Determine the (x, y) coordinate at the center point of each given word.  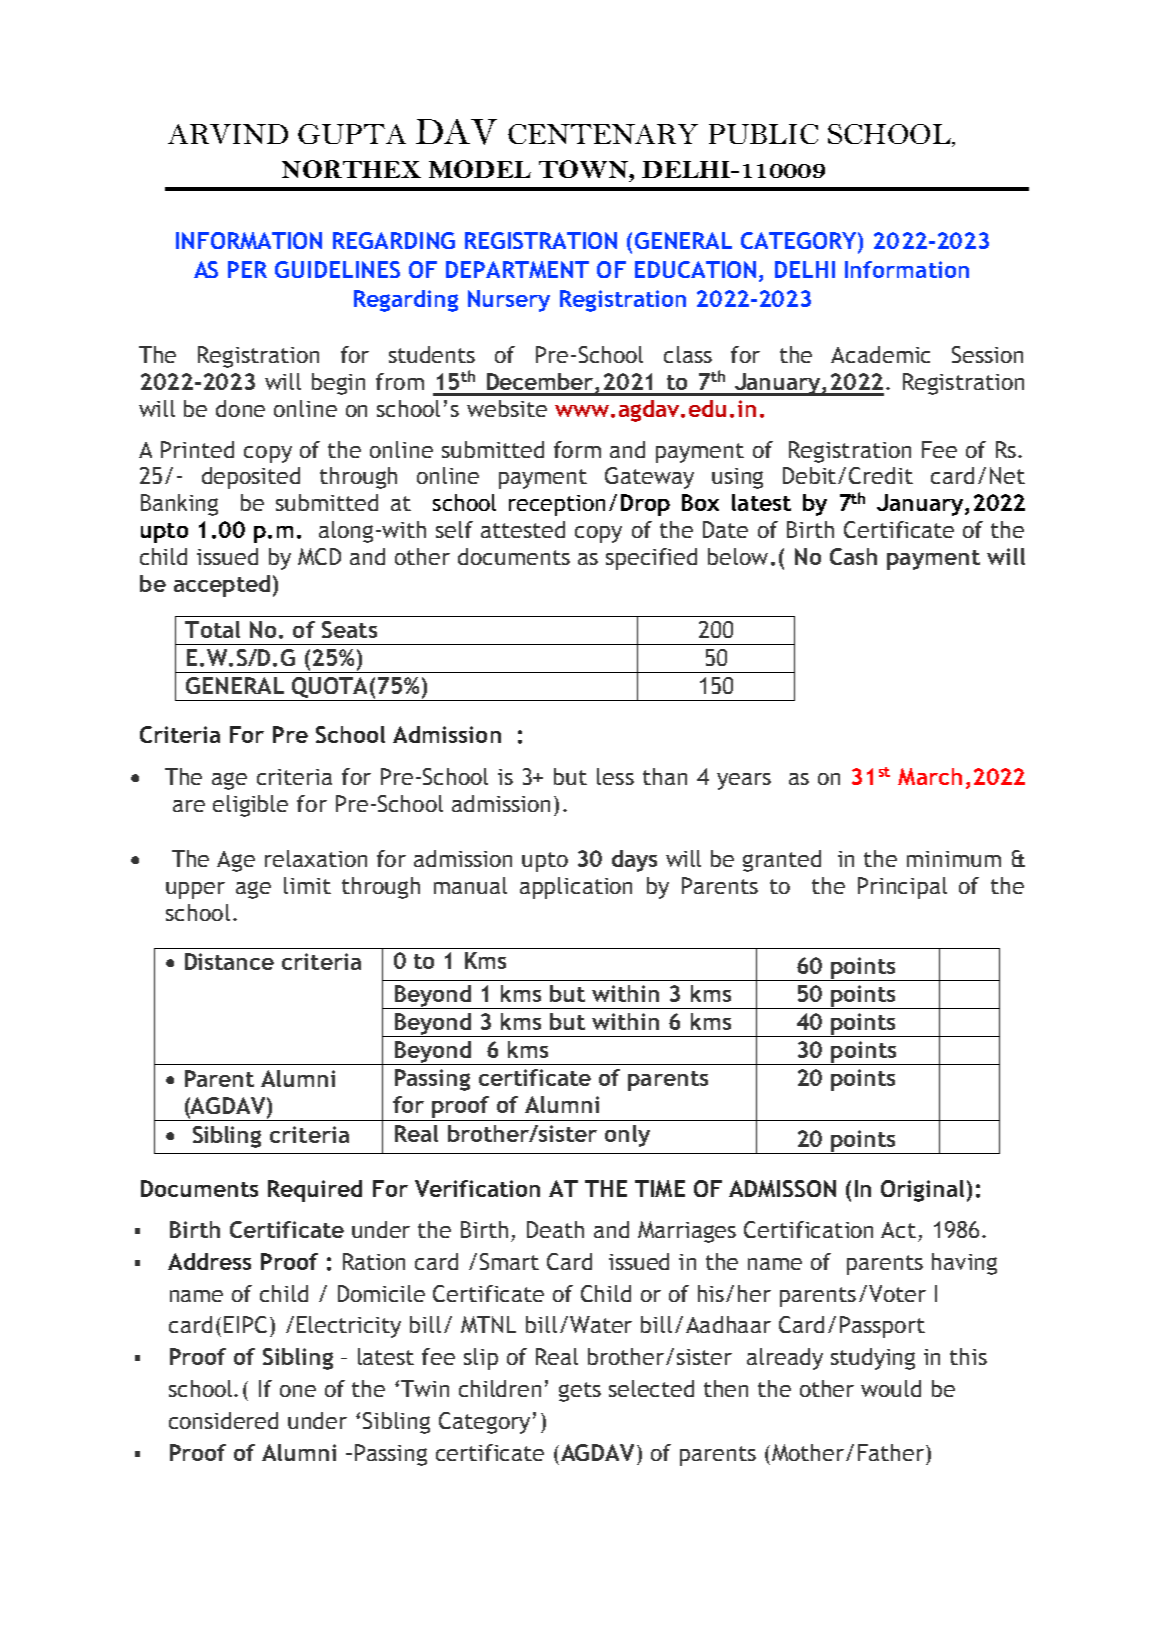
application (576, 888)
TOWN (584, 169)
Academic (880, 354)
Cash (853, 556)
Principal (902, 888)
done (240, 408)
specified (651, 559)
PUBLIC (763, 134)
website (507, 408)
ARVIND (228, 134)
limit (307, 885)
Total (212, 629)
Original (922, 1191)
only (627, 1136)
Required (315, 1191)
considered (223, 1420)
